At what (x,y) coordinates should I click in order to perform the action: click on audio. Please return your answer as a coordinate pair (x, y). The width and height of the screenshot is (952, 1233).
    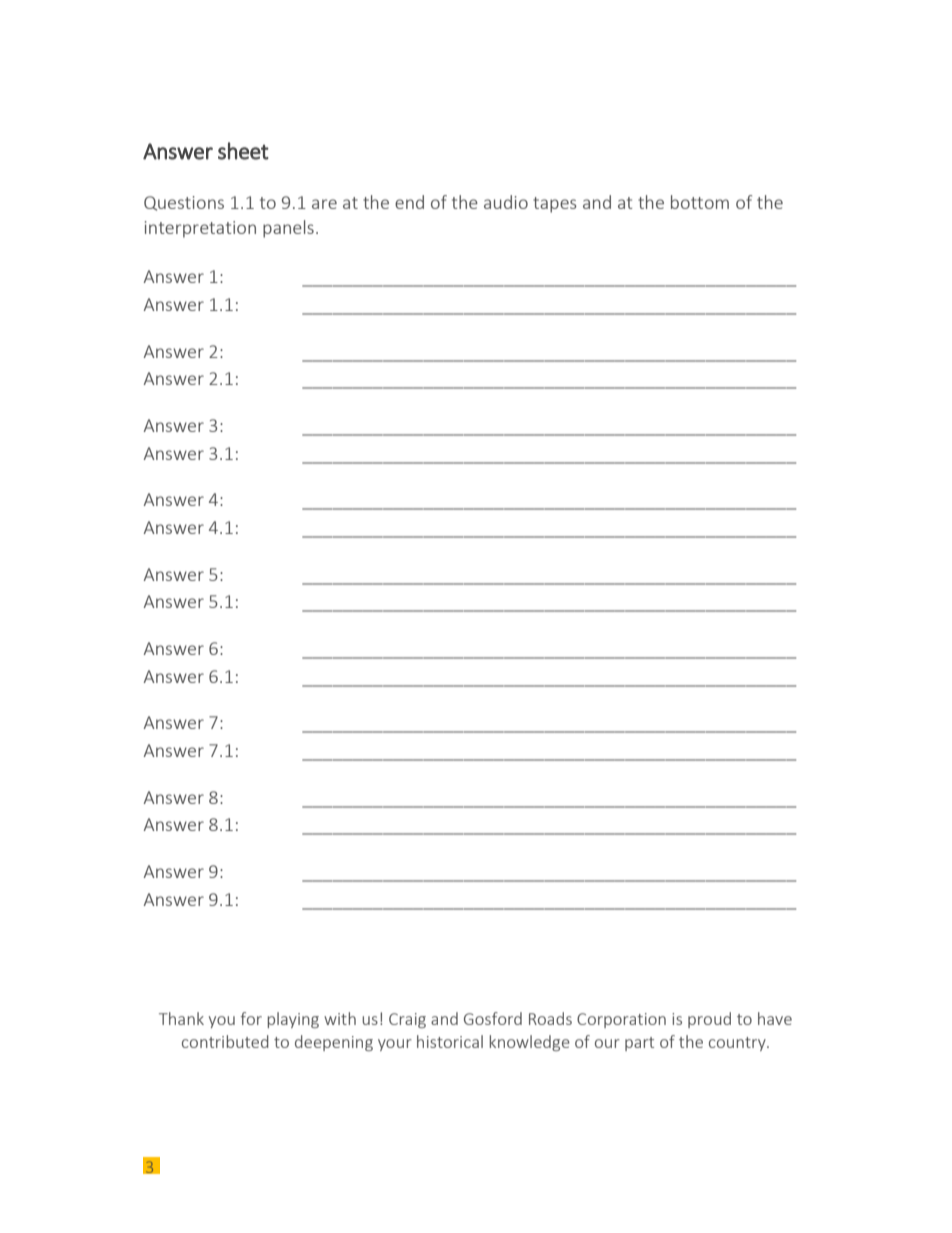
    Looking at the image, I should click on (506, 202).
